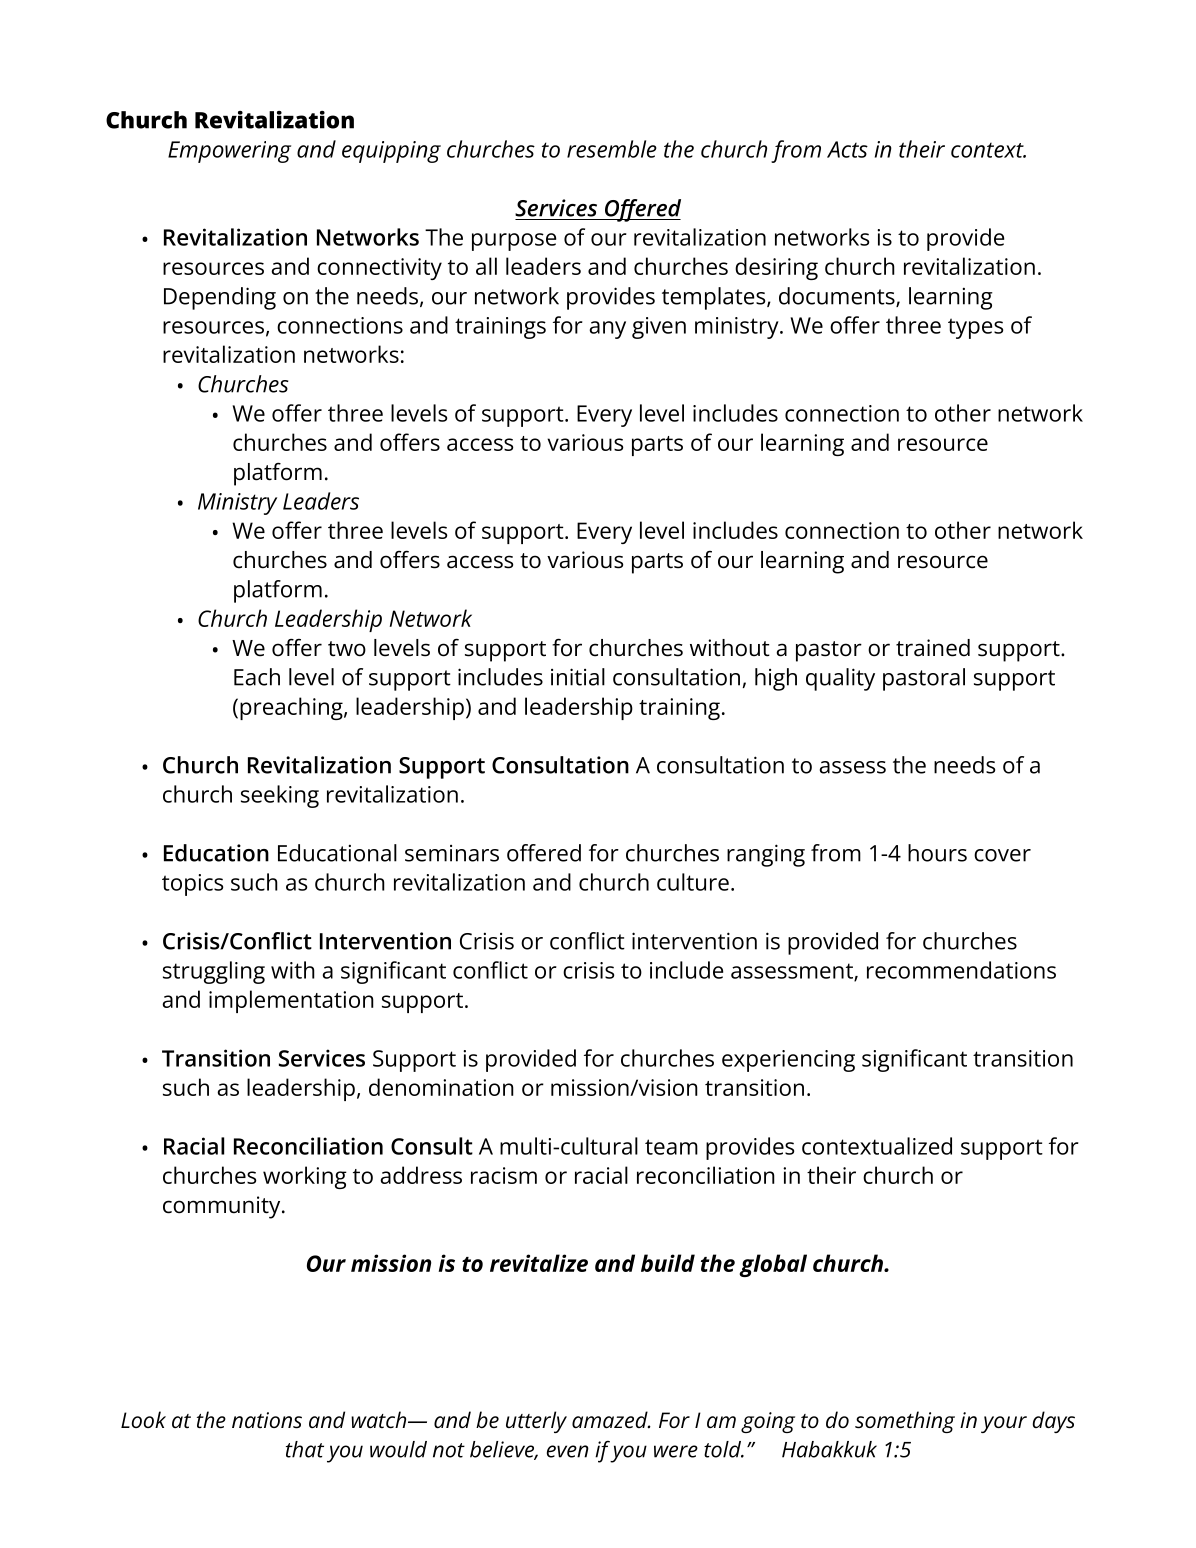  Describe the element at coordinates (280, 796) in the image. I see `seeking` at that location.
